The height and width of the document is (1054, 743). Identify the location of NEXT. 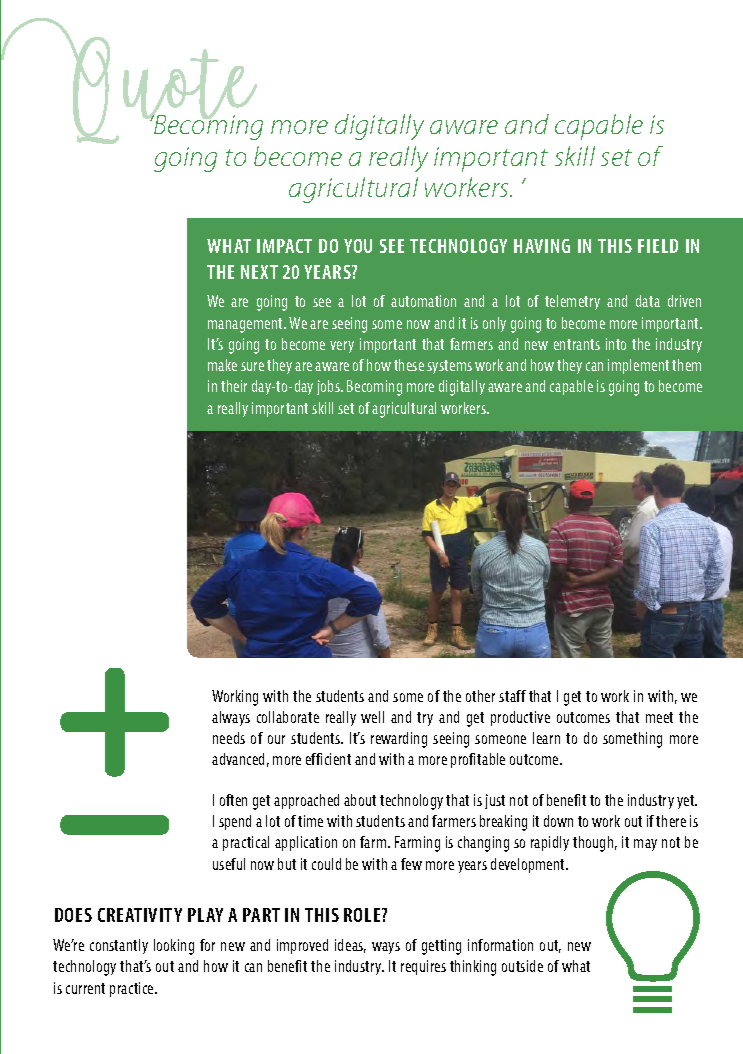
(259, 272).
